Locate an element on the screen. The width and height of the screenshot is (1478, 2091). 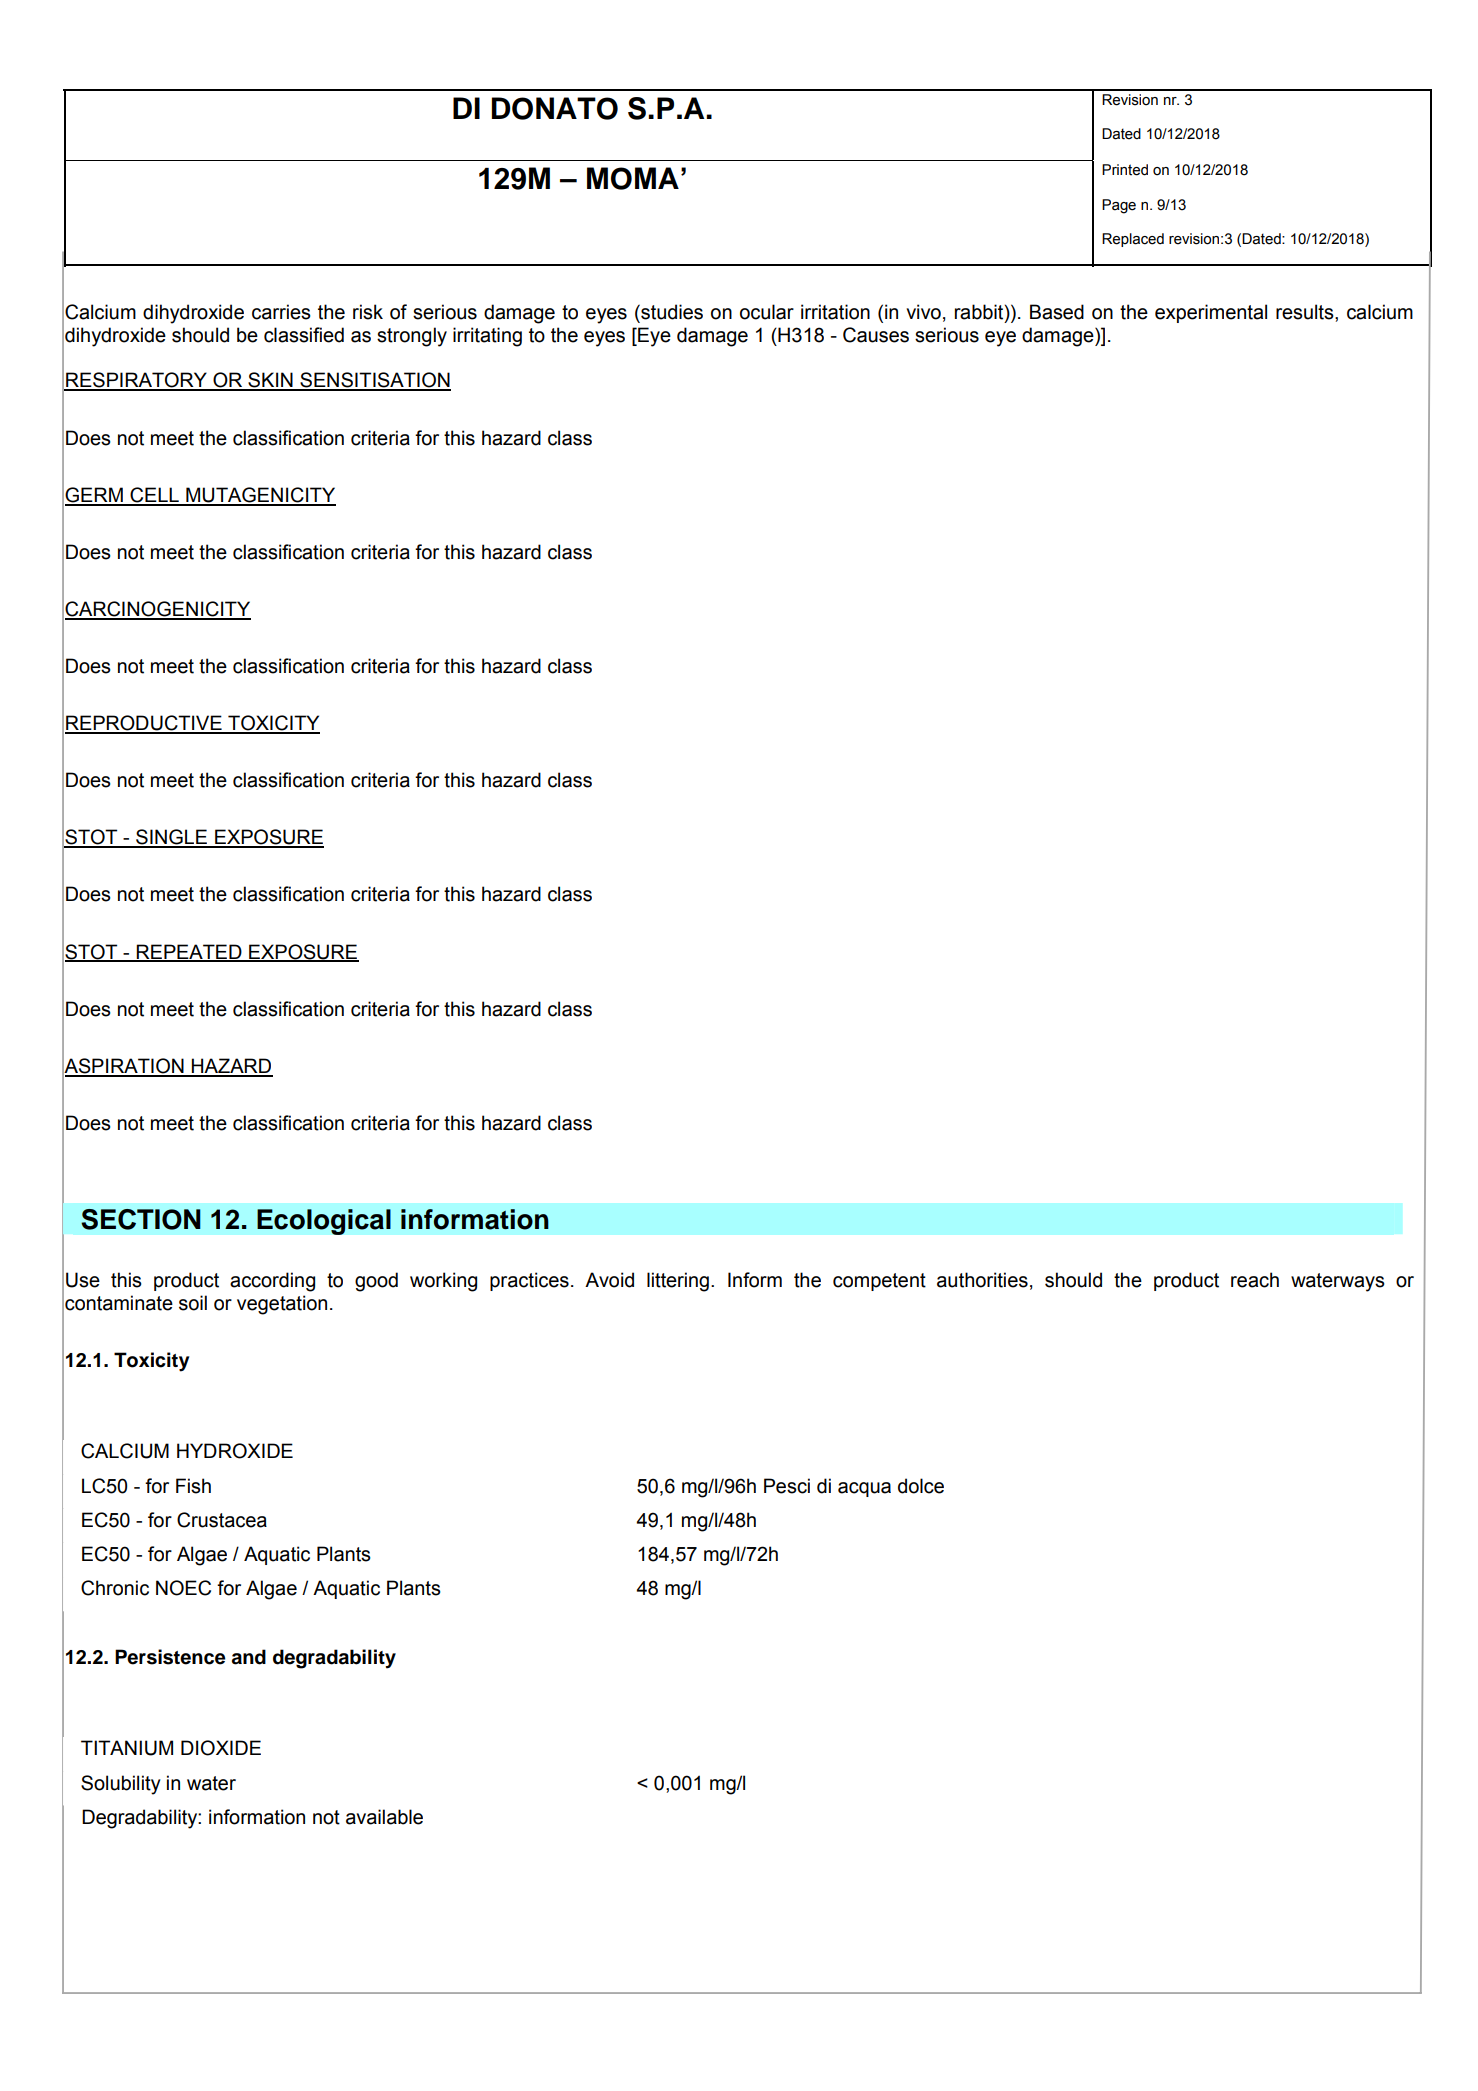
REPEATED is located at coordinates (189, 952).
